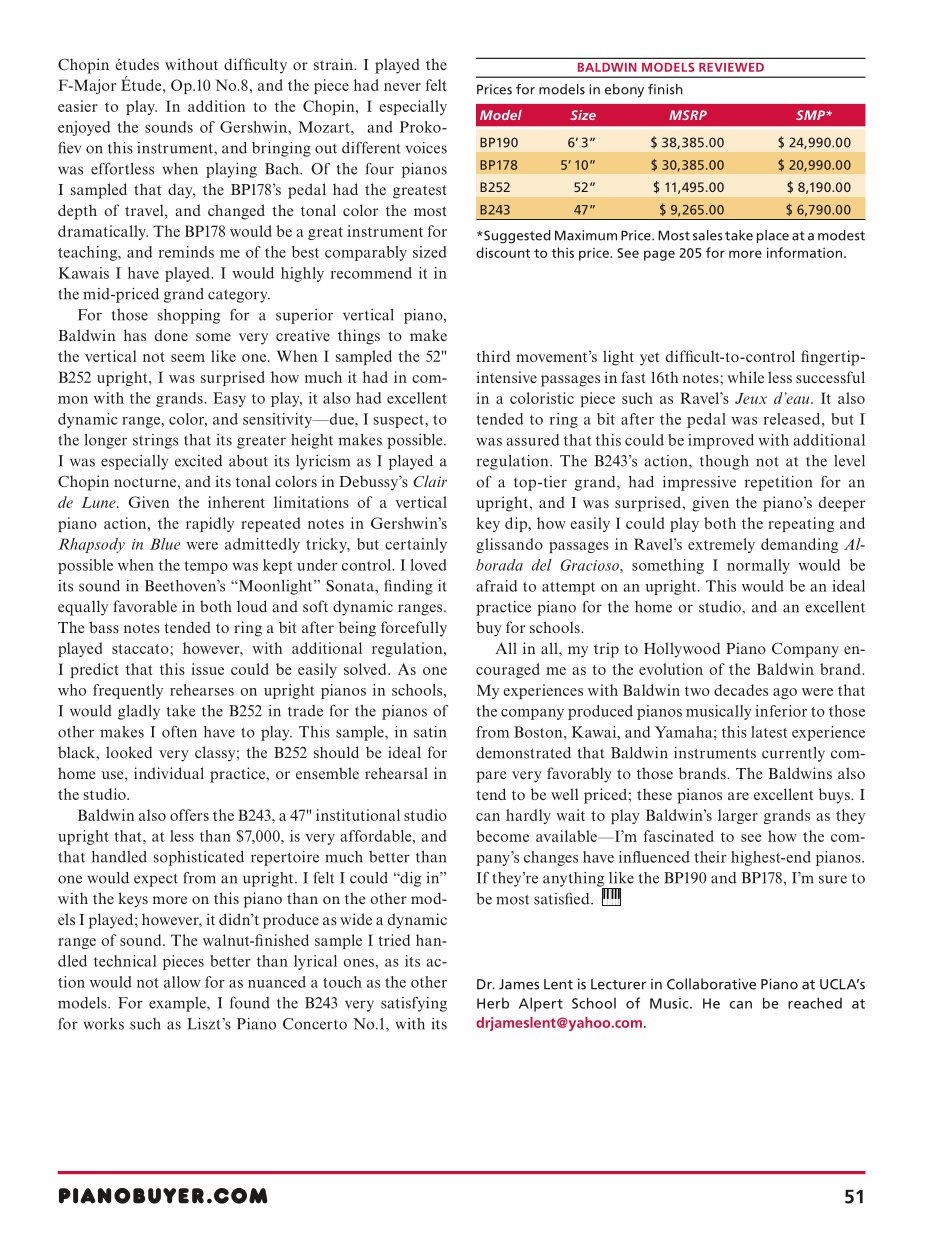 The width and height of the screenshot is (952, 1256). Describe the element at coordinates (430, 481) in the screenshot. I see `Clair` at that location.
